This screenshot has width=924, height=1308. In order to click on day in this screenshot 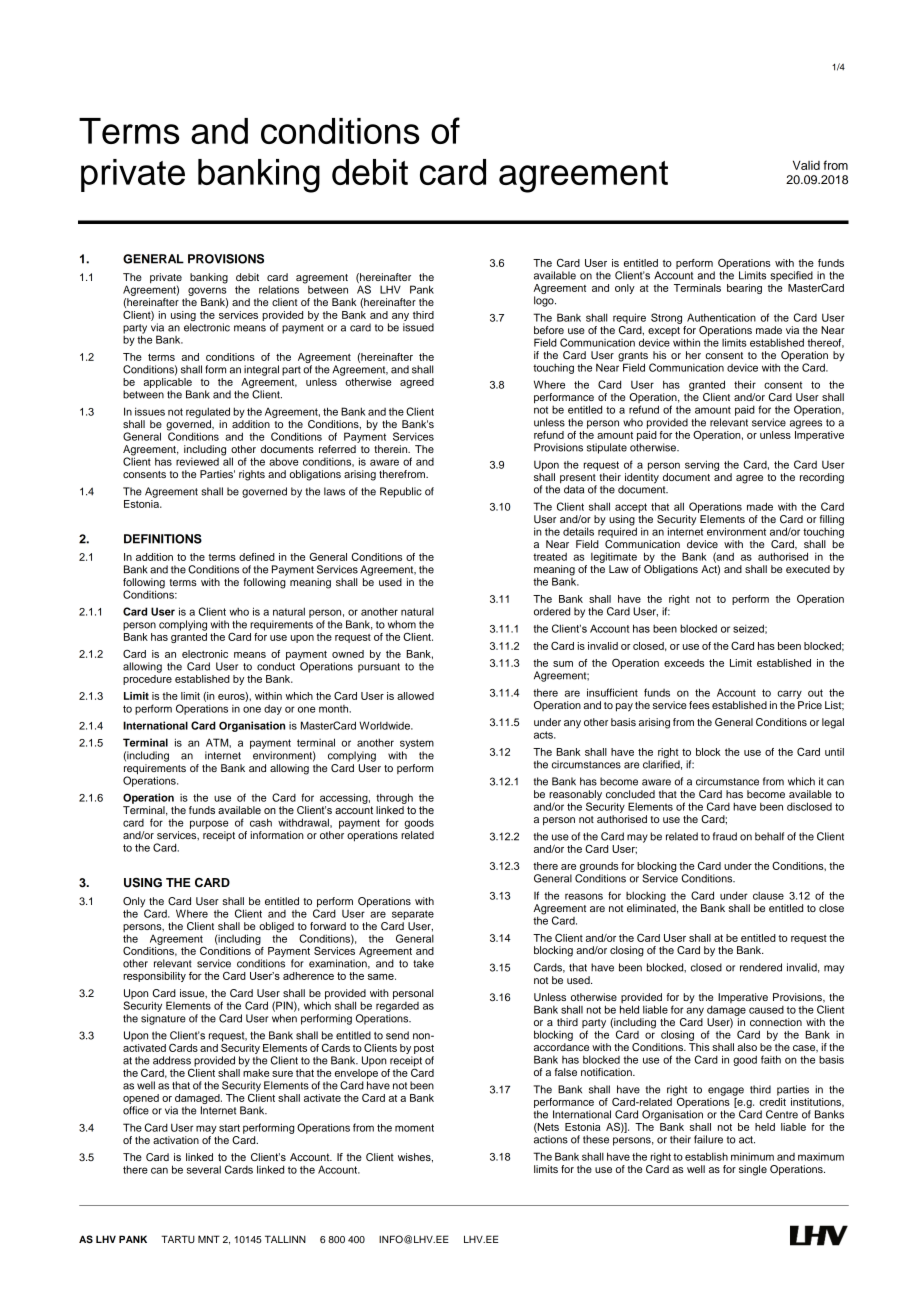, I will do `click(273, 710)`.
